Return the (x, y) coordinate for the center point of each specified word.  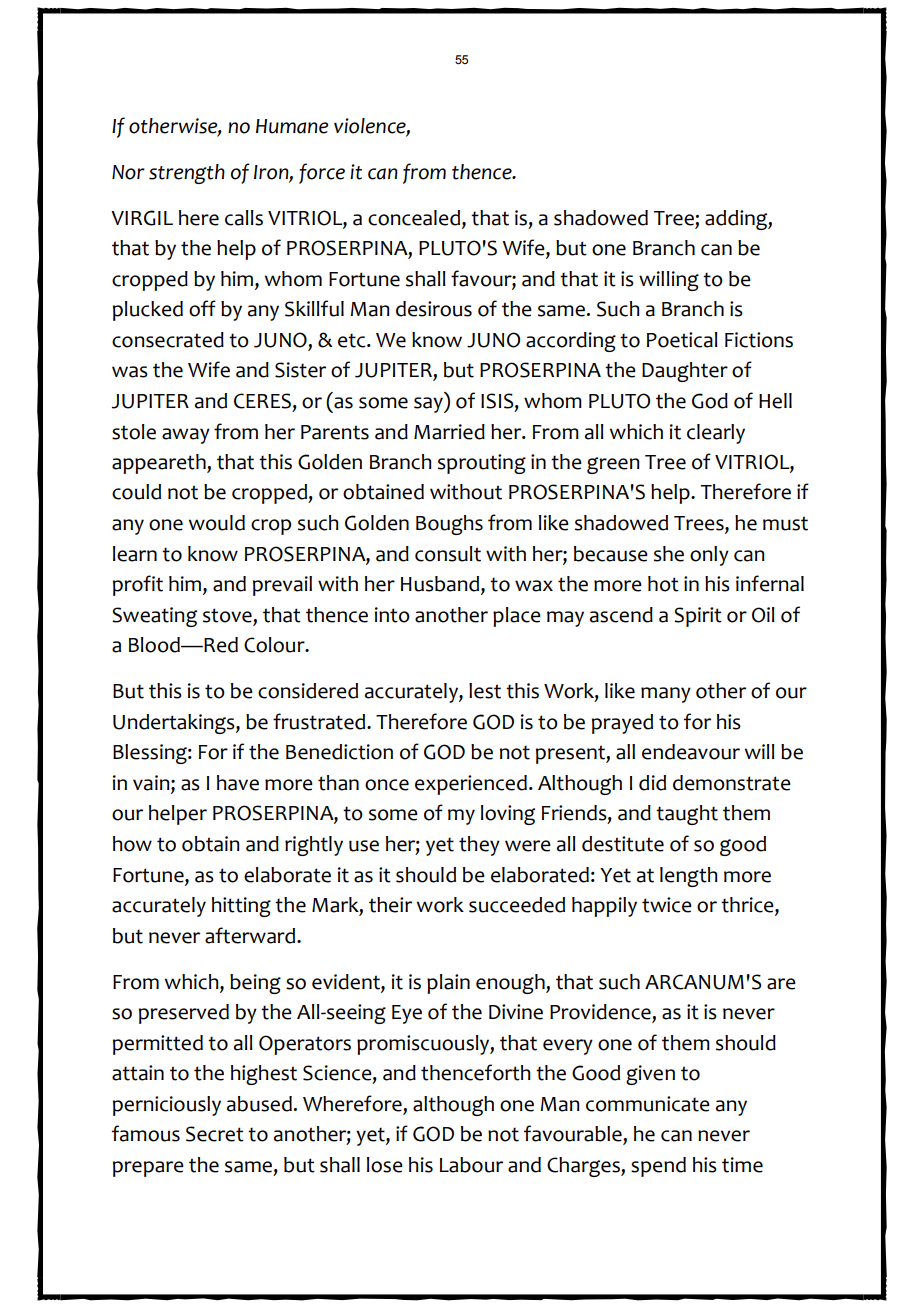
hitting (241, 907)
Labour (471, 1165)
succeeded (517, 905)
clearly (716, 434)
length (689, 877)
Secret (215, 1134)
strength (187, 174)
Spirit (698, 617)
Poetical (682, 340)
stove (227, 615)
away (186, 436)
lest (485, 691)
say (429, 405)
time (742, 1165)
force (322, 173)
